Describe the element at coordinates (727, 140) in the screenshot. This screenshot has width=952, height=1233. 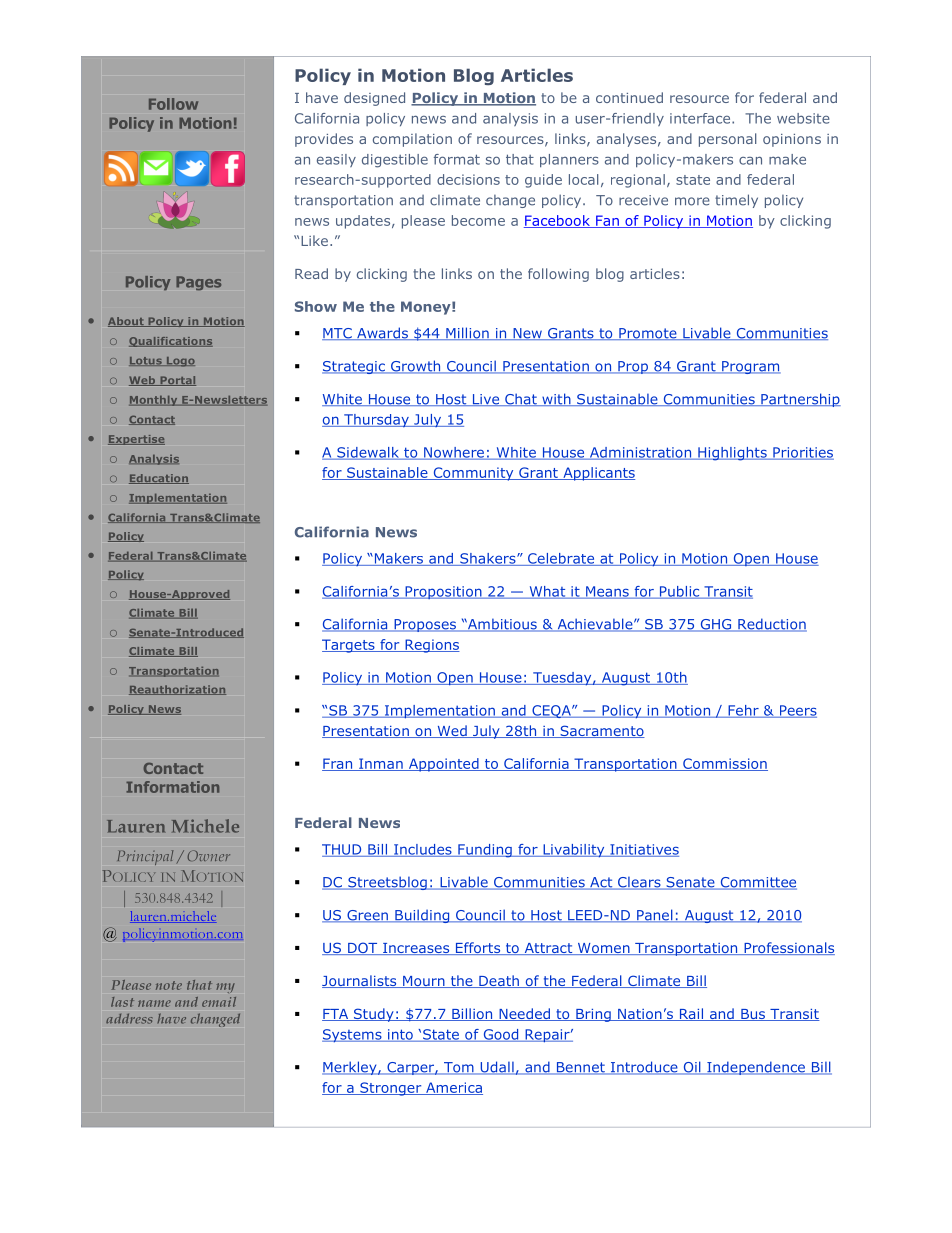
I see `personal` at that location.
